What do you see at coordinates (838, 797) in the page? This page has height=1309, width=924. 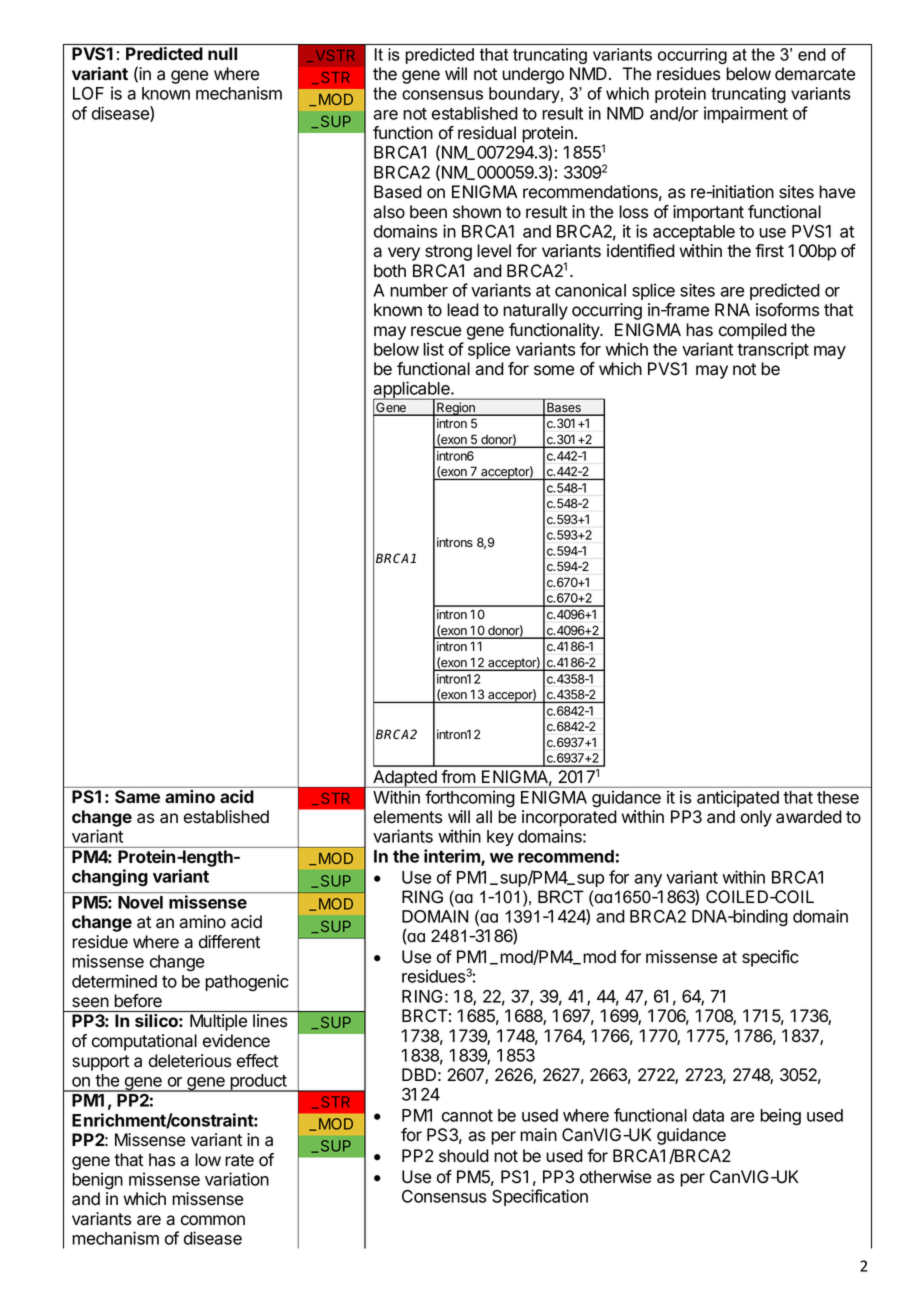 I see `these` at bounding box center [838, 797].
